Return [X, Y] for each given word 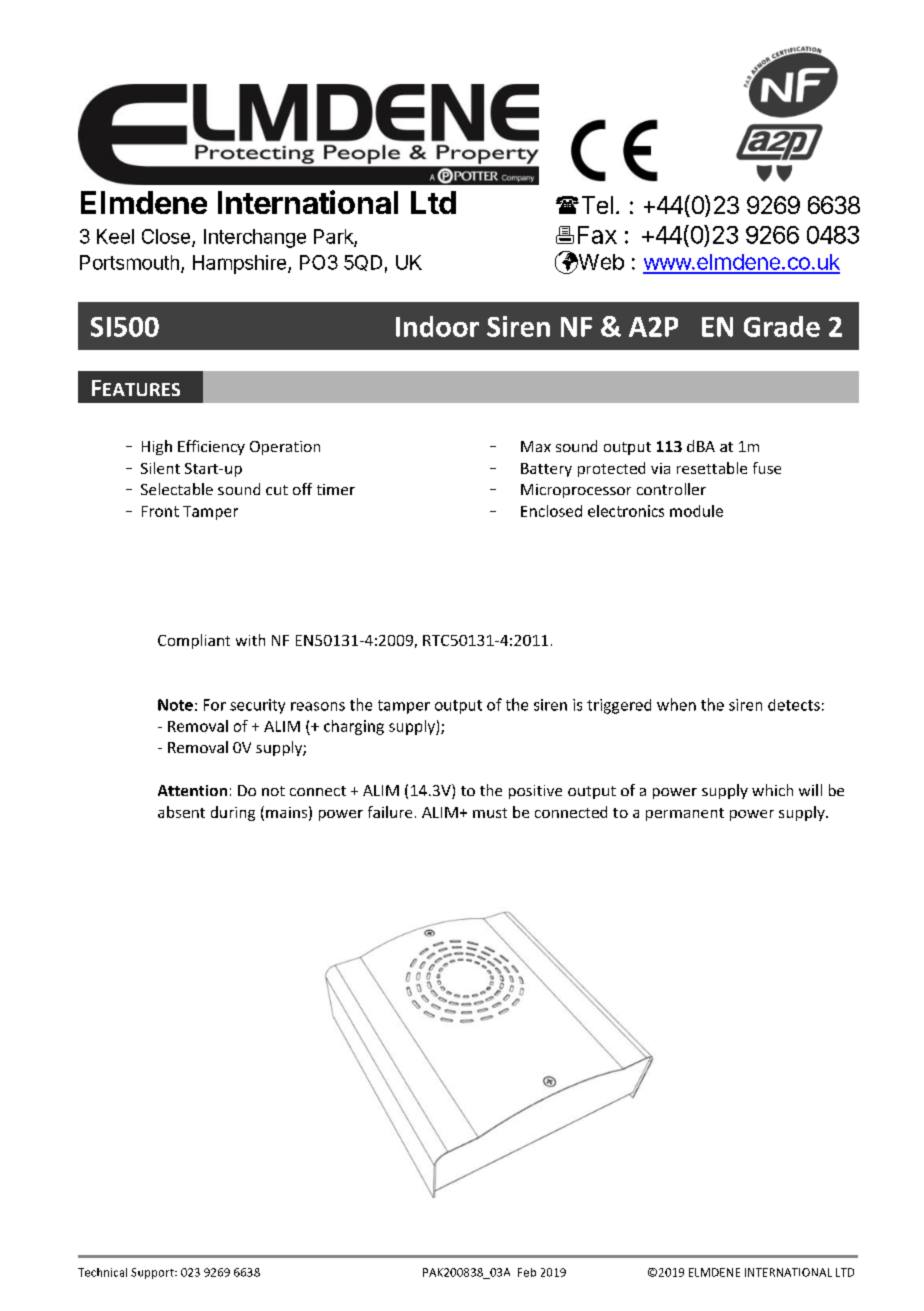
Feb [527, 1272]
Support [153, 1273]
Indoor [437, 326]
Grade [782, 326]
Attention [192, 790]
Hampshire [241, 264]
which [772, 790]
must [490, 813]
